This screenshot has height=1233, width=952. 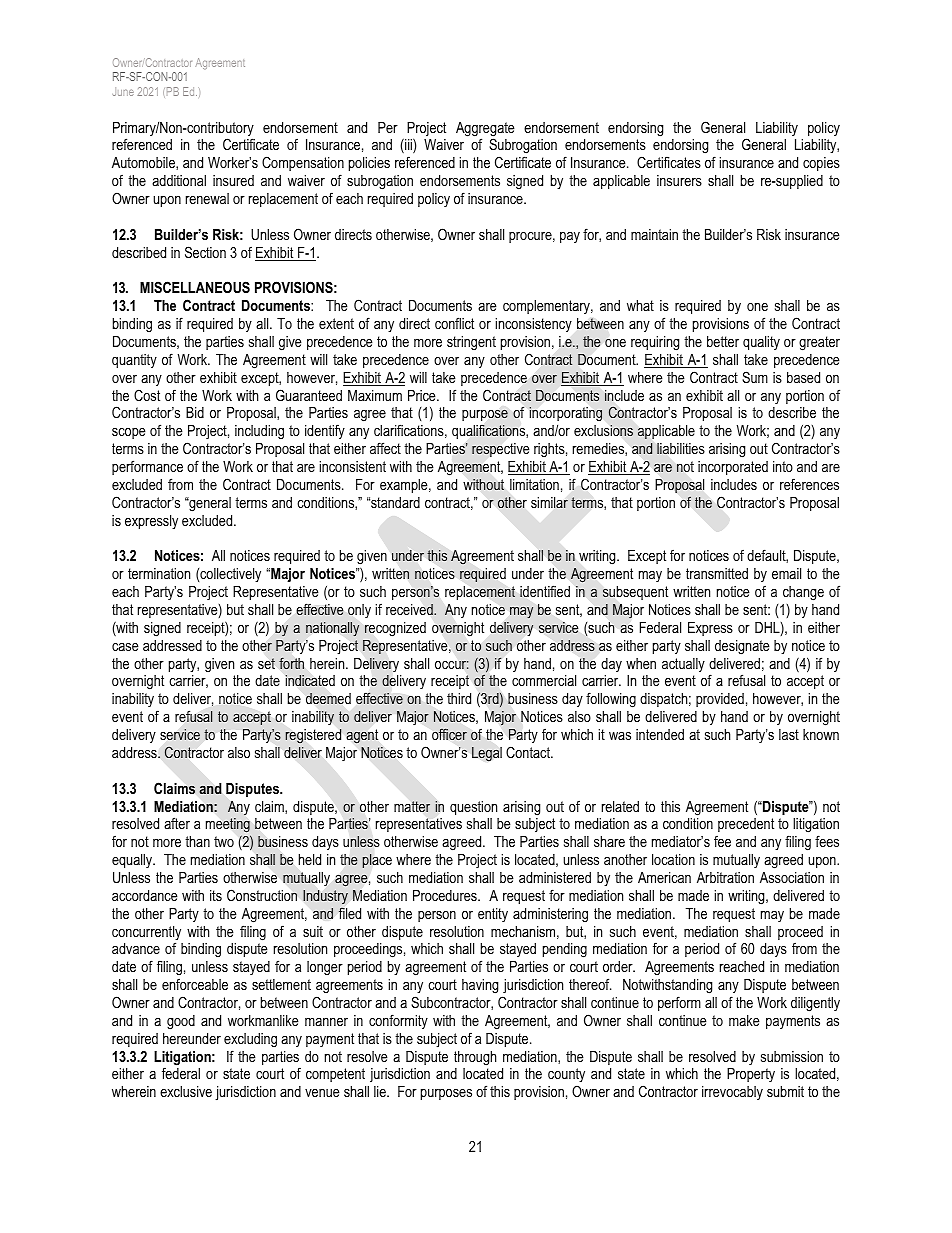 I want to click on last, so click(x=789, y=734).
